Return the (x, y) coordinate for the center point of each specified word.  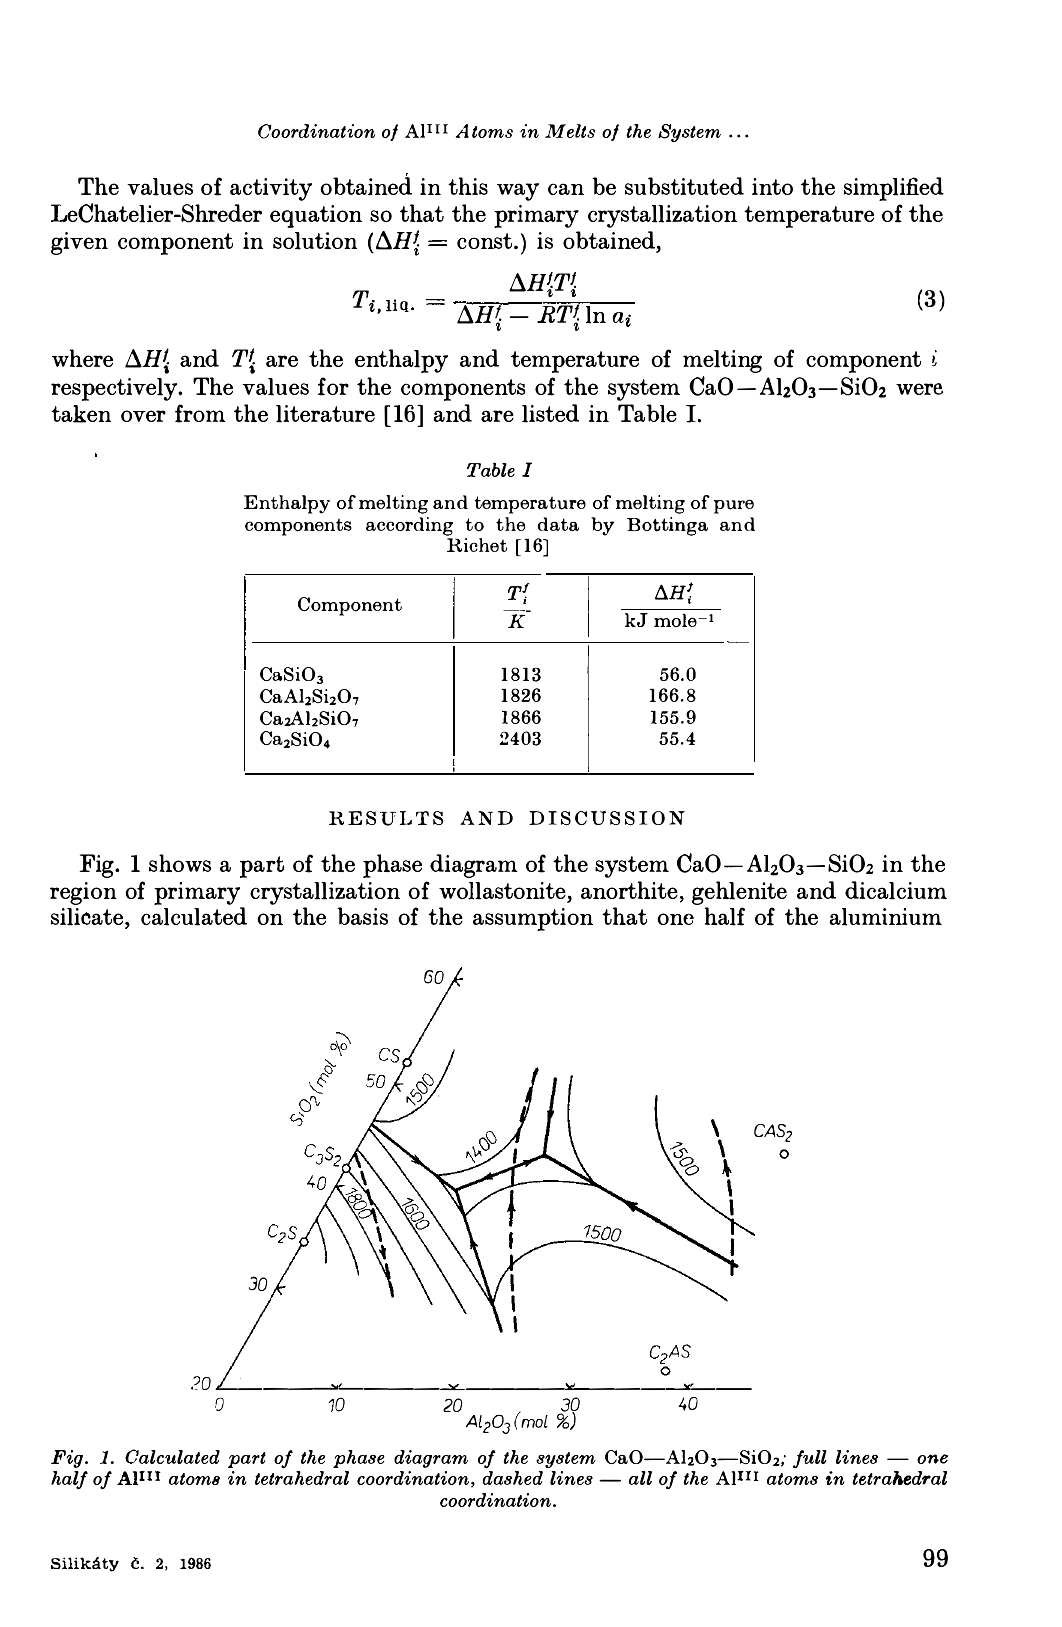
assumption (533, 919)
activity (271, 189)
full (810, 1459)
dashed (513, 1478)
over (143, 416)
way (518, 192)
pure (734, 506)
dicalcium (896, 890)
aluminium (886, 917)
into (772, 186)
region (83, 893)
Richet (477, 545)
